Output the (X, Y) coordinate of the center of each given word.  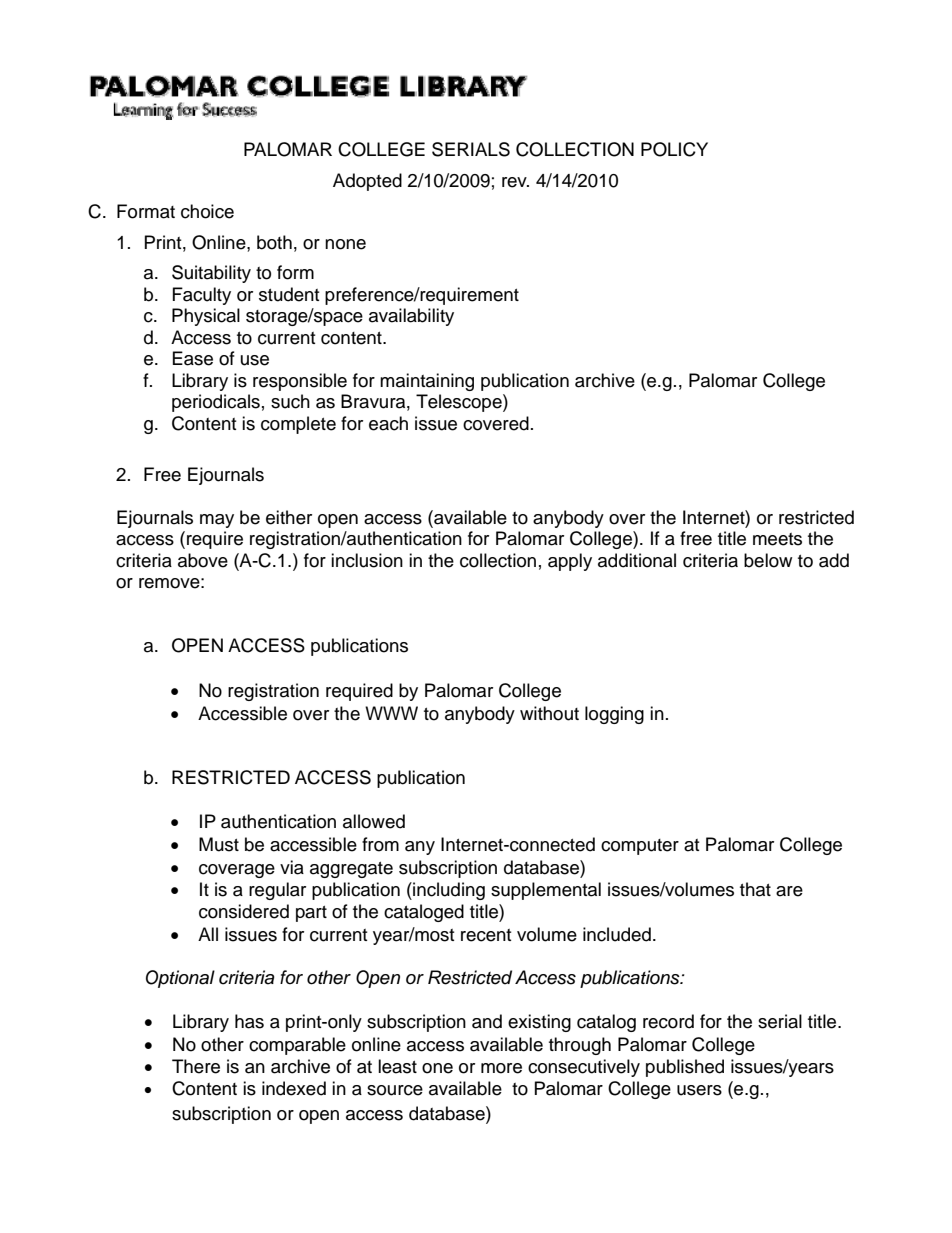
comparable (297, 1046)
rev (515, 182)
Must (219, 844)
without (549, 713)
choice (207, 211)
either (289, 517)
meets (777, 539)
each (388, 423)
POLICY (674, 149)
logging (614, 715)
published (685, 1068)
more (501, 1068)
